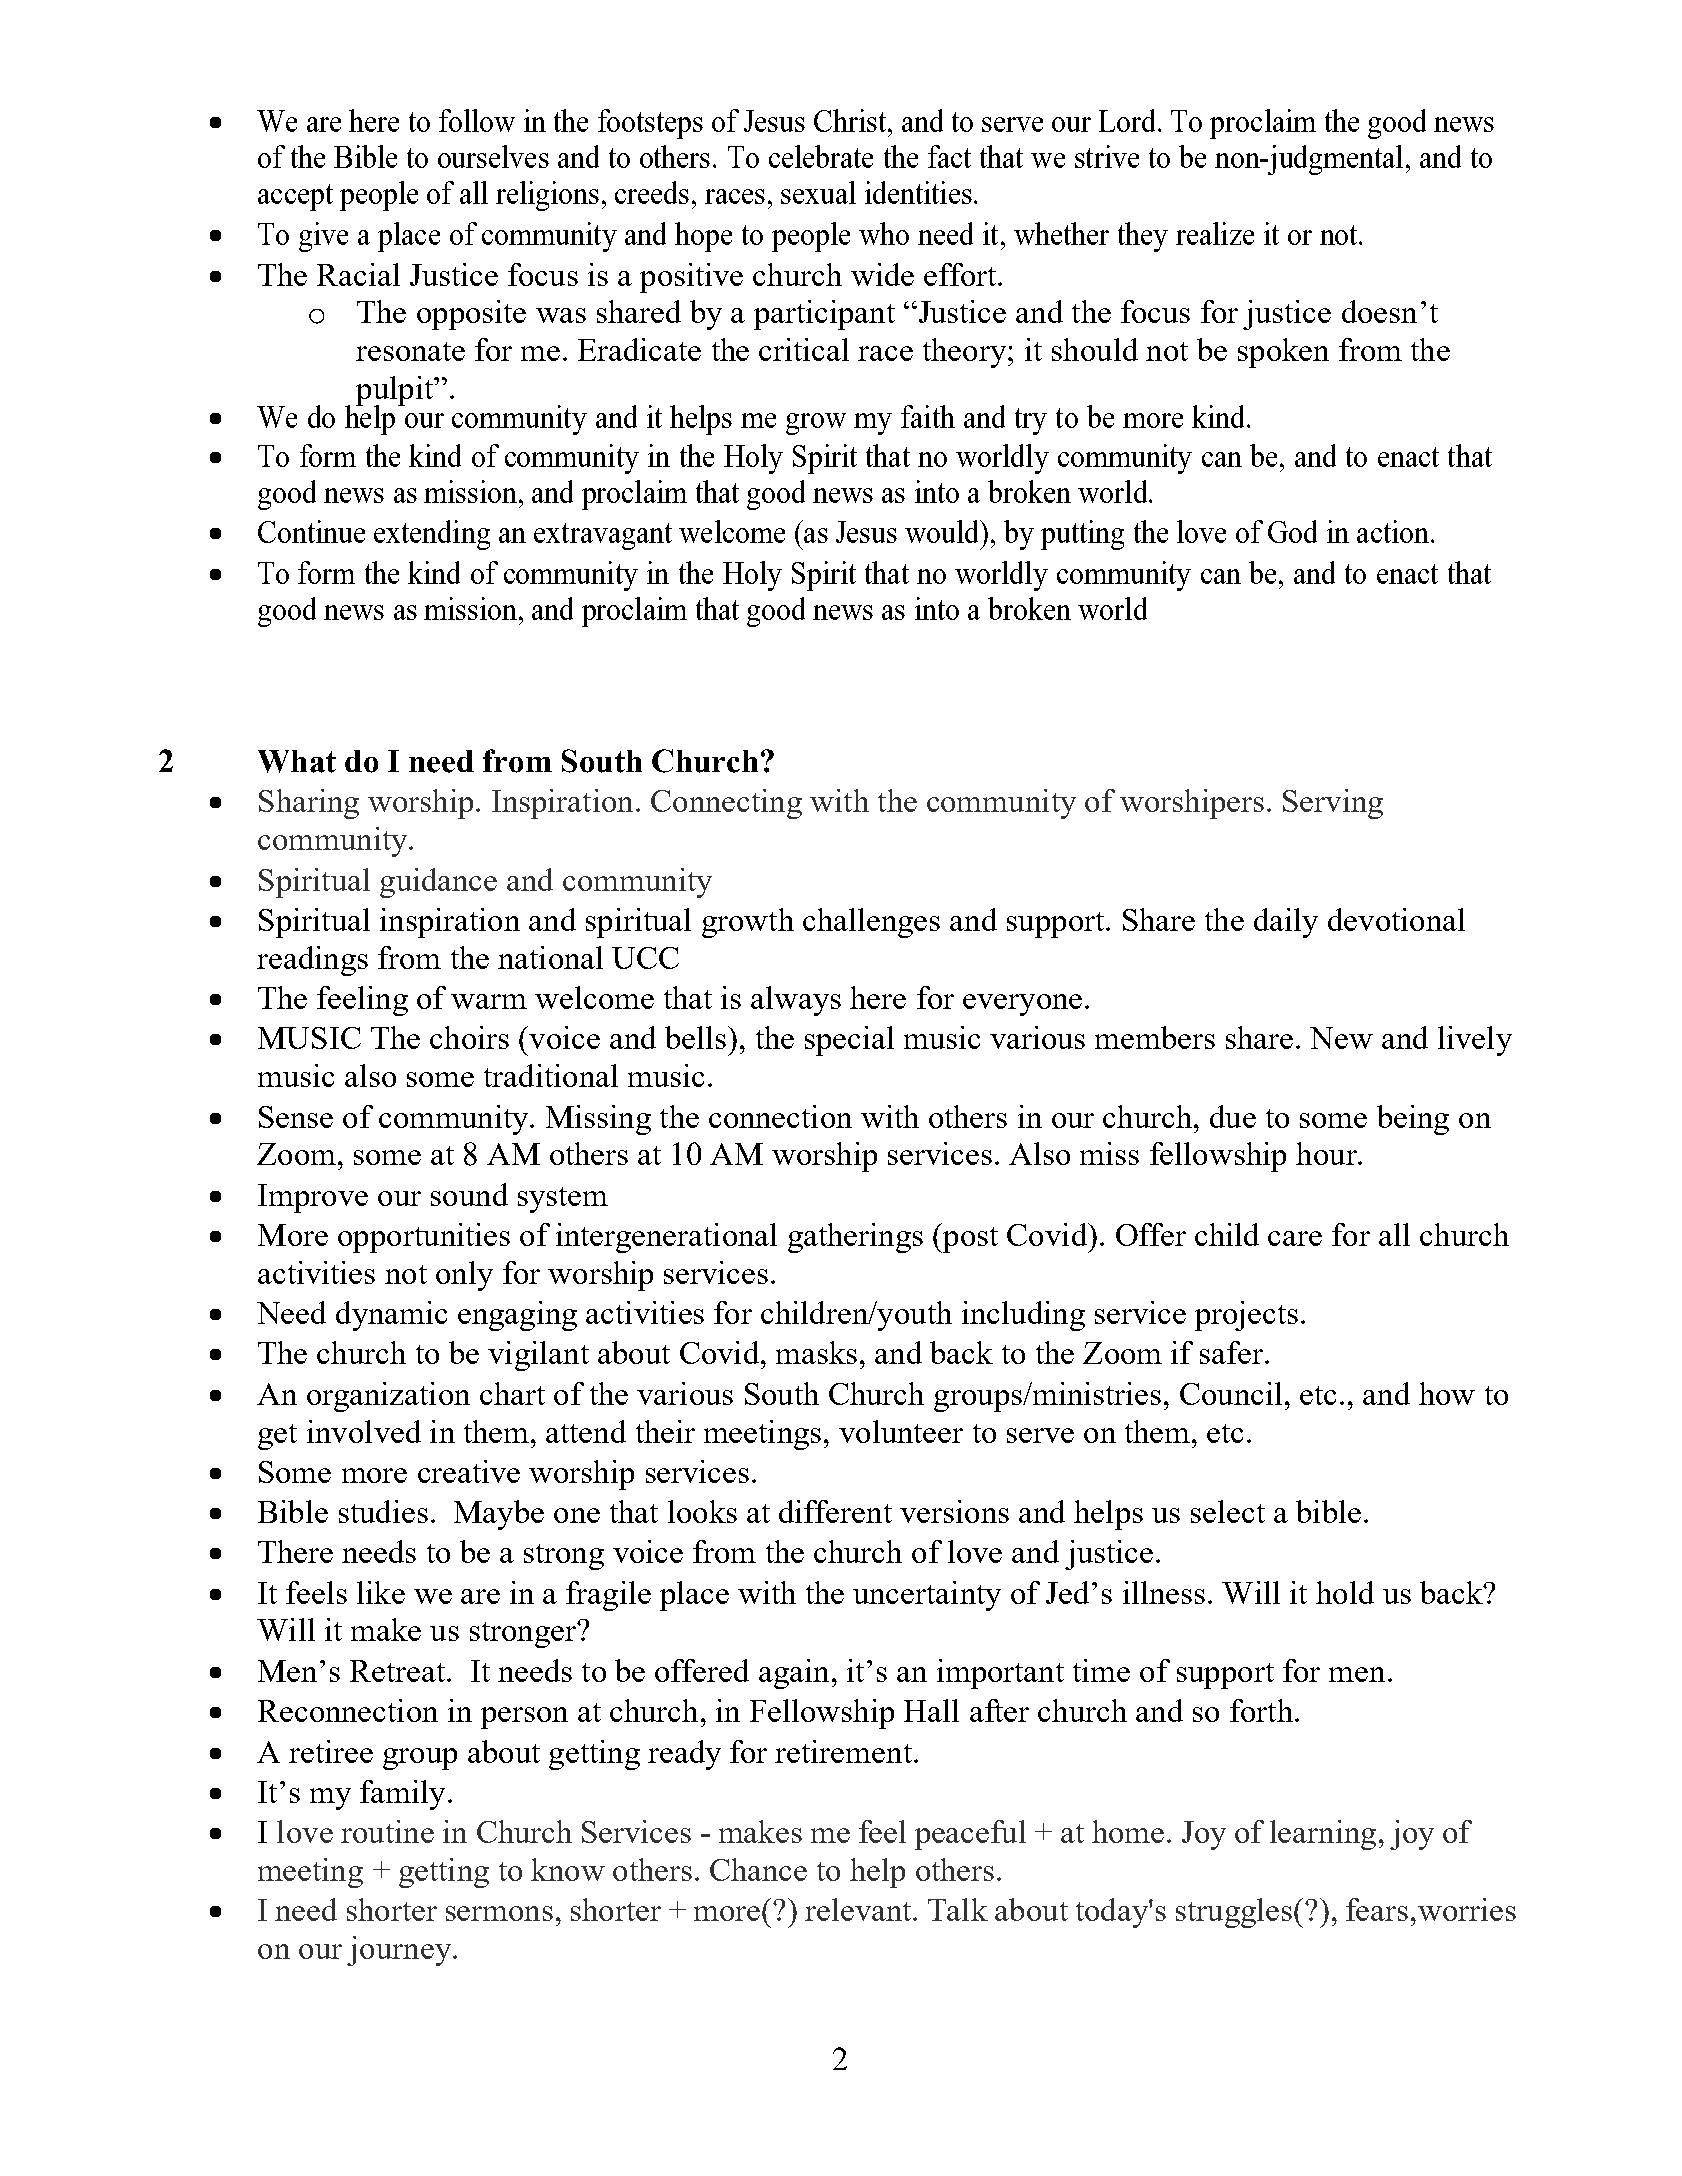  Describe the element at coordinates (816, 1352) in the image. I see `masks` at that location.
